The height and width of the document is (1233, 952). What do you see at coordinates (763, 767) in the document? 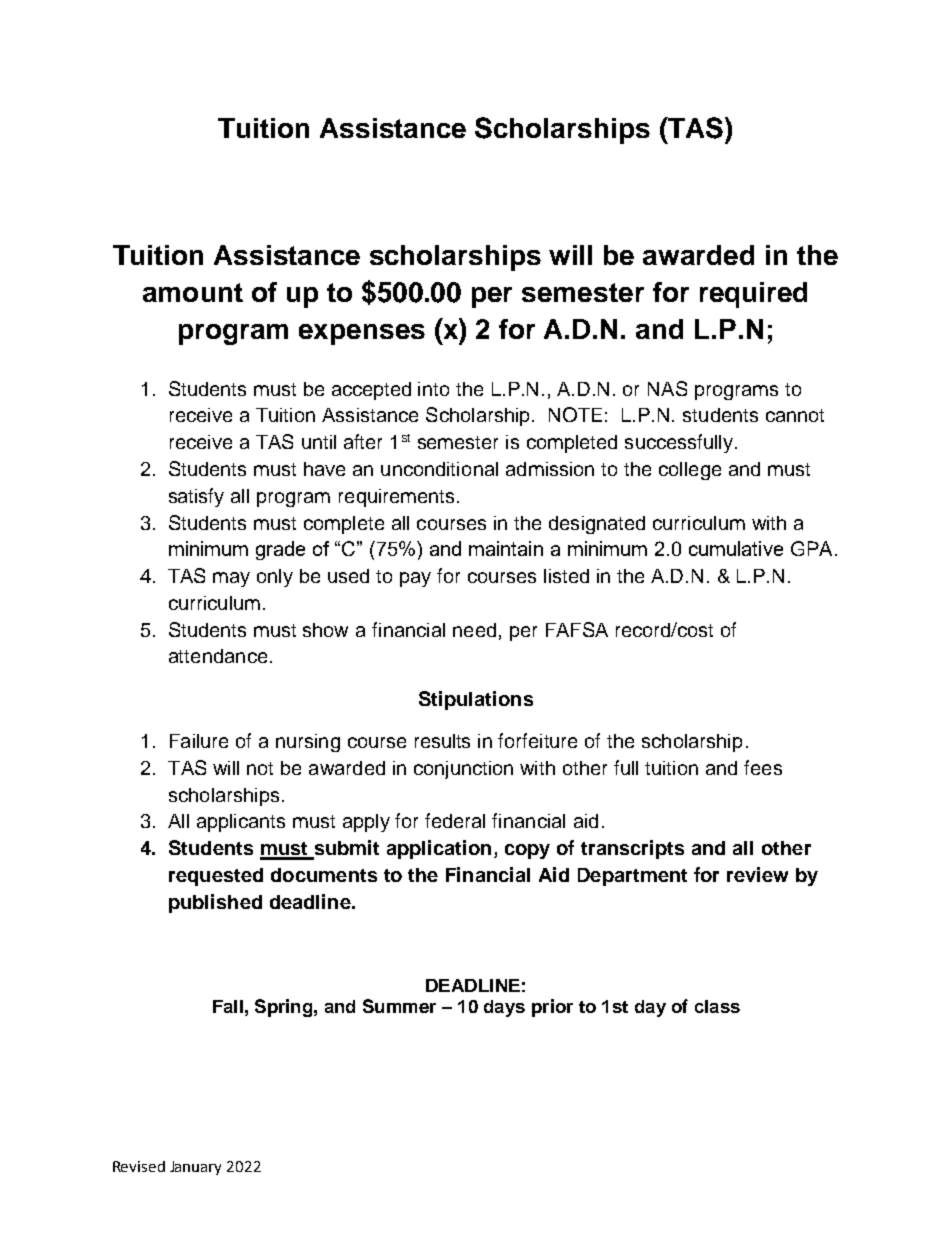
I see `fees` at bounding box center [763, 767].
